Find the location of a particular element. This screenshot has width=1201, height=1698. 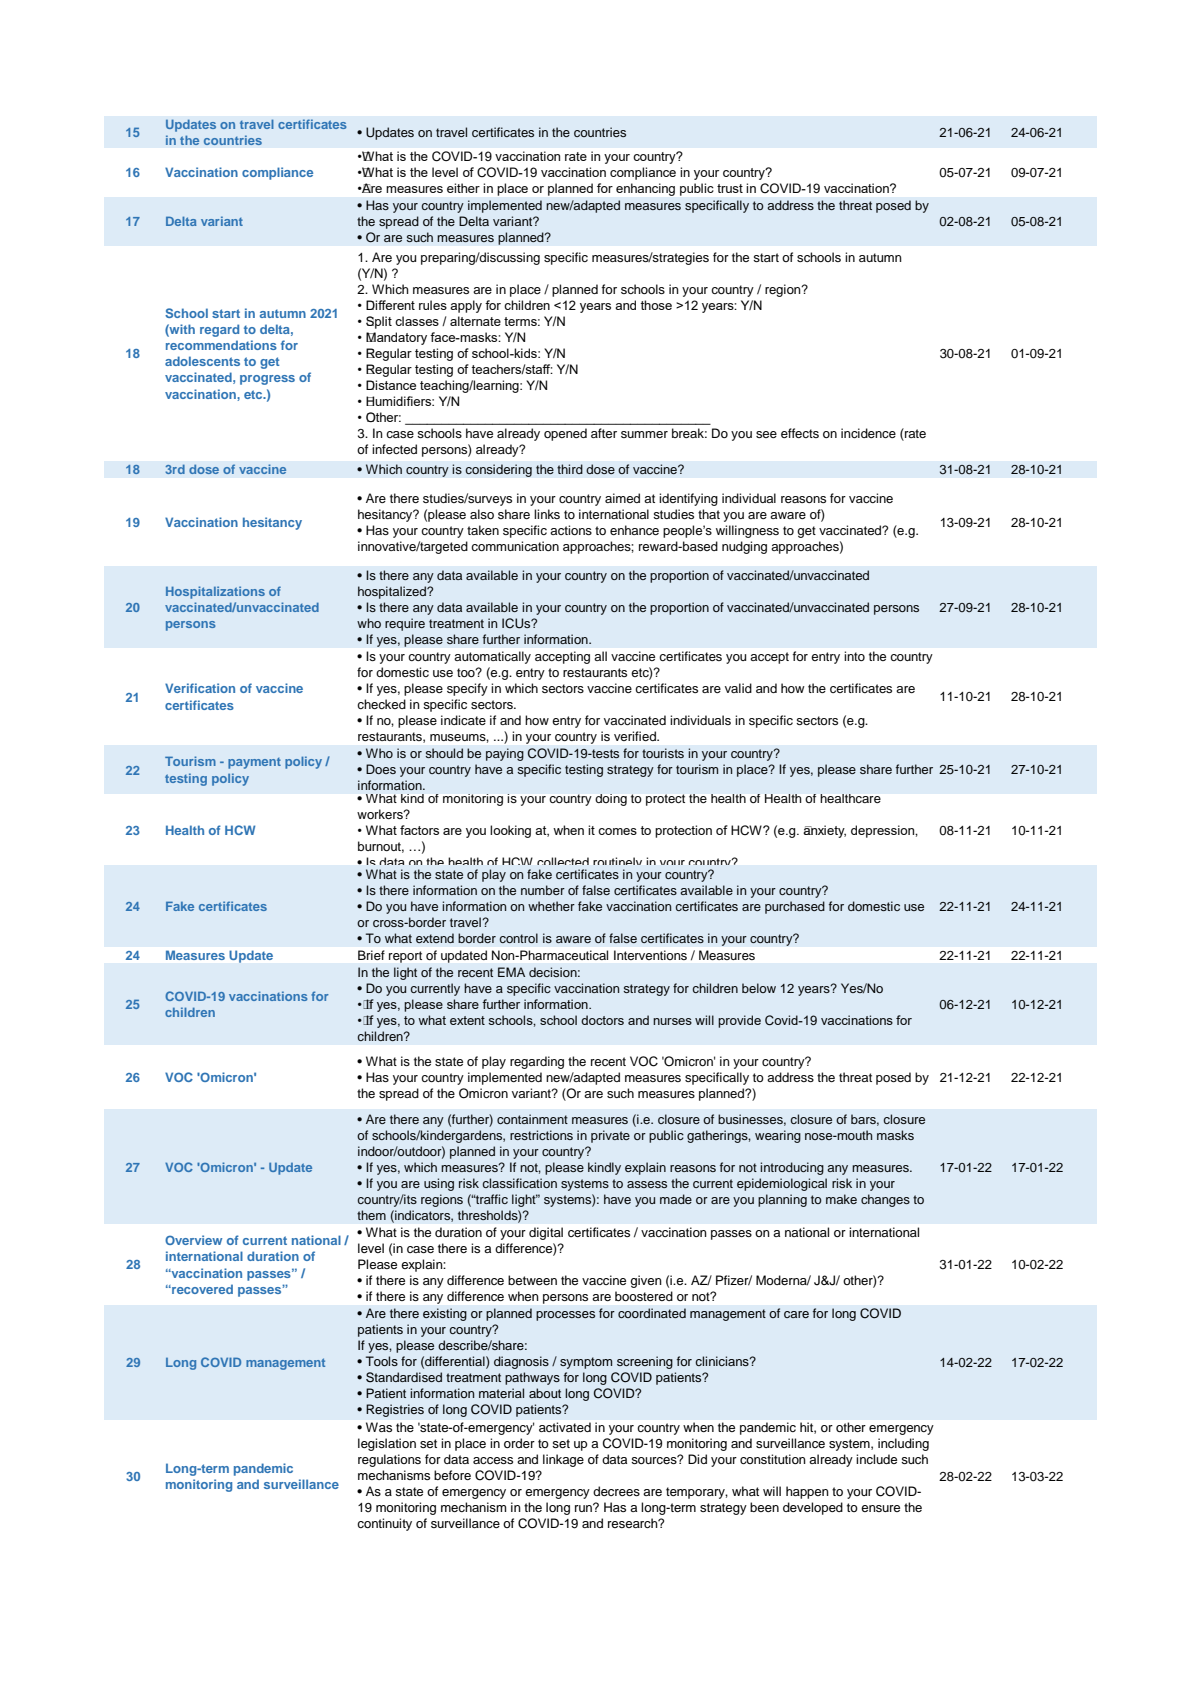

recommendations is located at coordinates (221, 345).
